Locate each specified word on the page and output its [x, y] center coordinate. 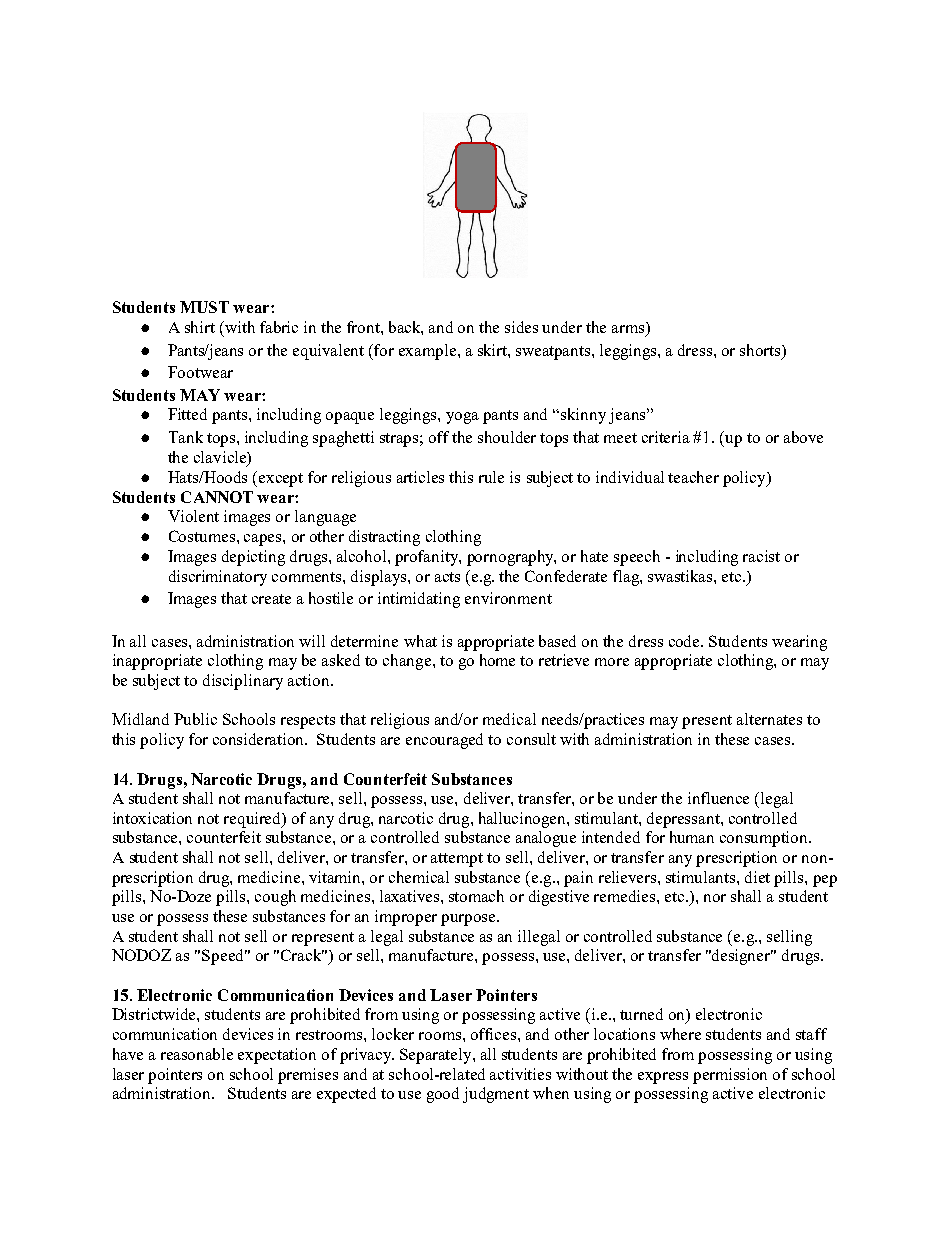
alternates [769, 719]
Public [195, 719]
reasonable [197, 1054]
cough [275, 898]
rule [491, 477]
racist [761, 556]
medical [509, 719]
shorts [761, 350]
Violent [193, 516]
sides [521, 327]
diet [757, 877]
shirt [200, 327]
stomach [476, 896]
